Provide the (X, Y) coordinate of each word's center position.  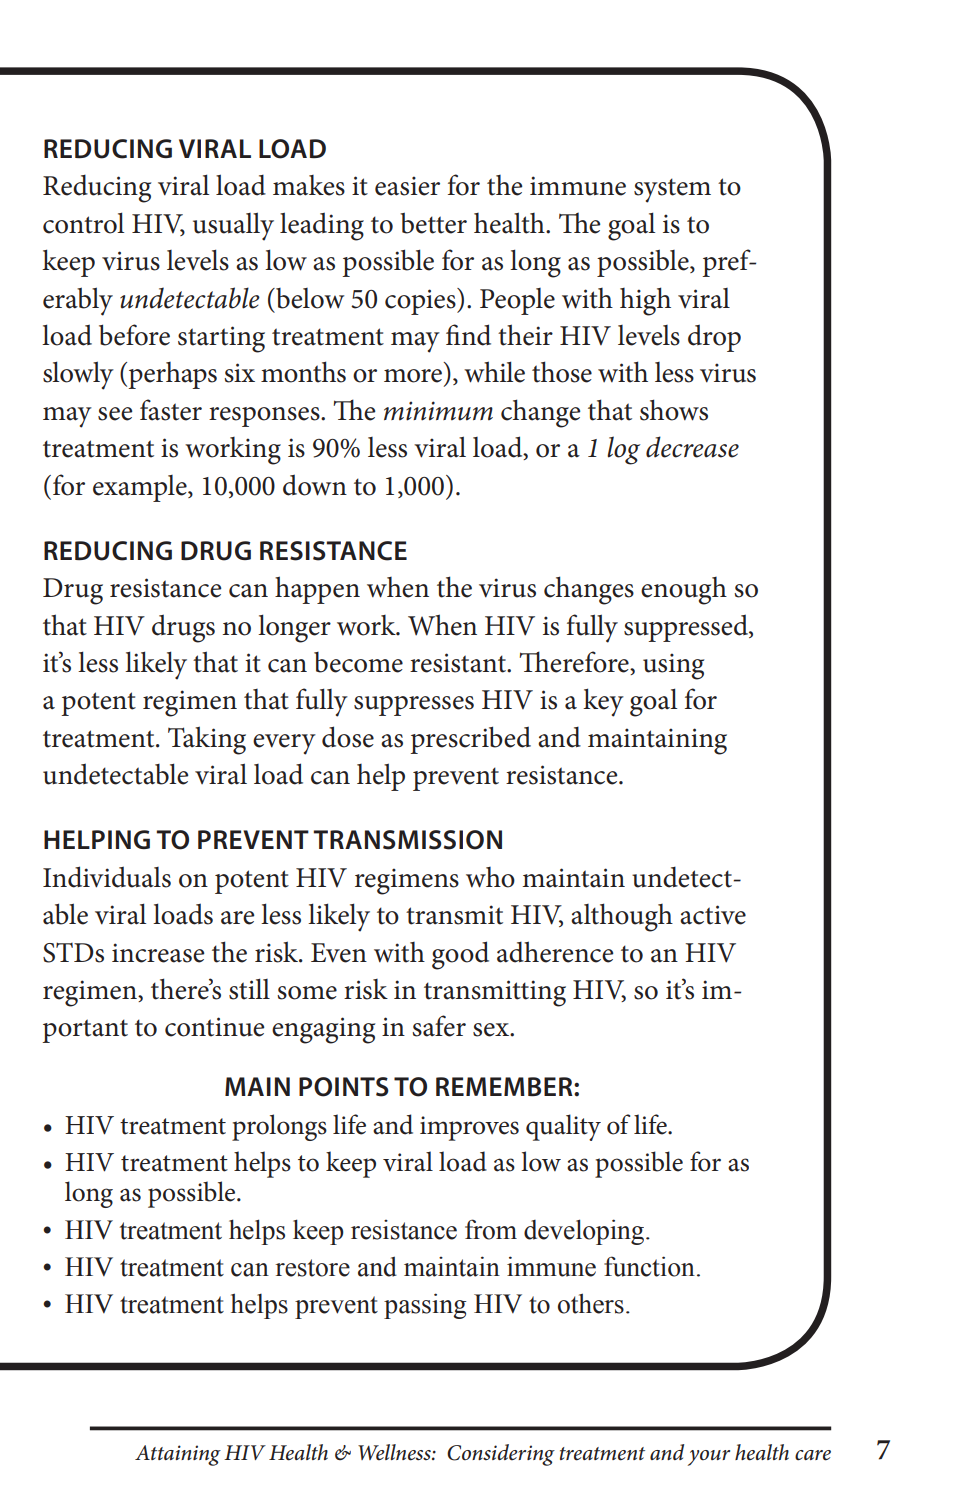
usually (233, 226)
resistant (459, 663)
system (672, 190)
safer (439, 1026)
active (713, 915)
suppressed (687, 628)
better (433, 223)
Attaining (178, 1455)
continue (214, 1027)
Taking (207, 740)
